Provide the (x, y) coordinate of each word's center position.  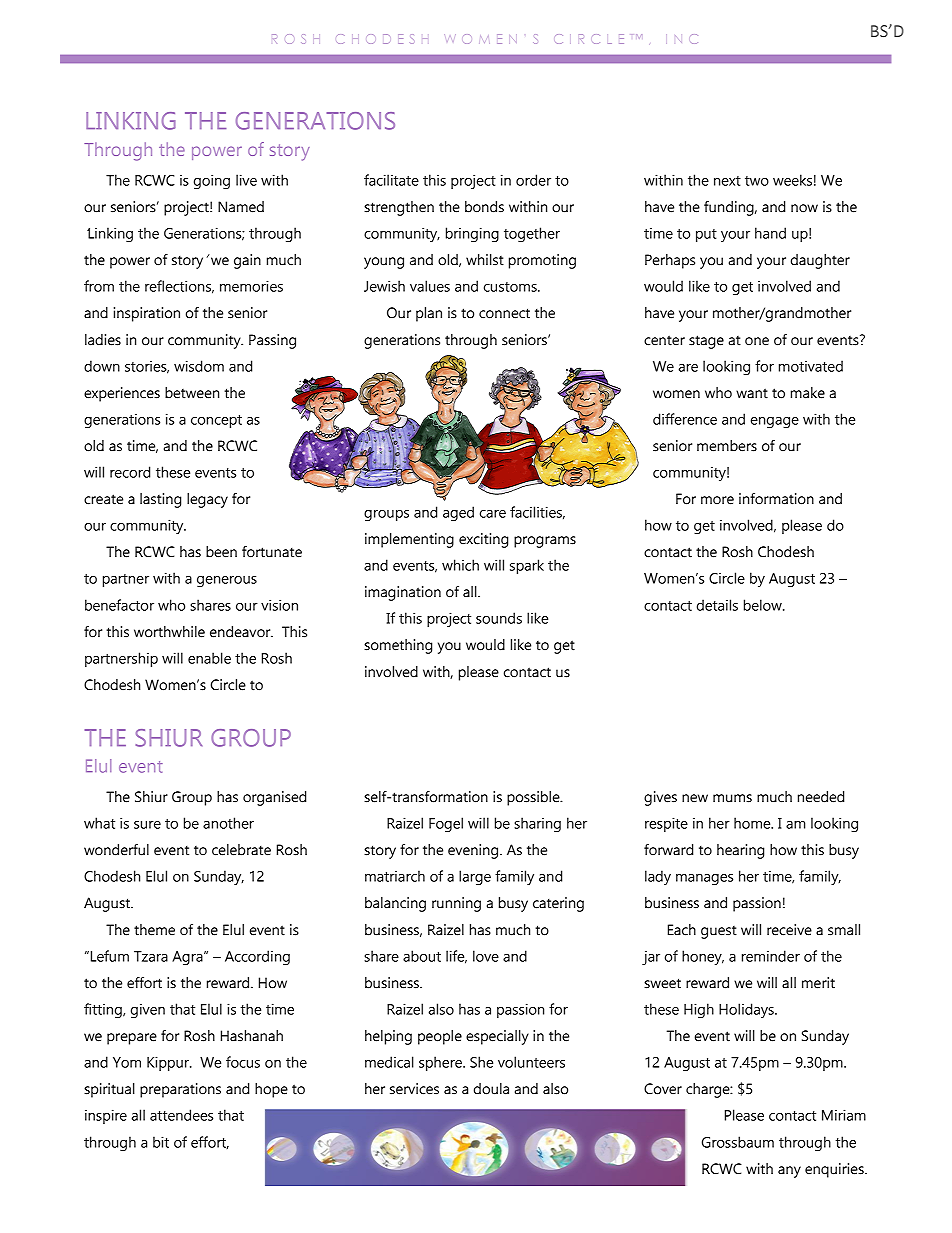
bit (161, 1142)
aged (458, 514)
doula (491, 1089)
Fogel (446, 825)
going (212, 181)
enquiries (835, 1170)
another (228, 823)
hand (770, 233)
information (776, 499)
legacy (207, 500)
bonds (484, 207)
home (753, 823)
